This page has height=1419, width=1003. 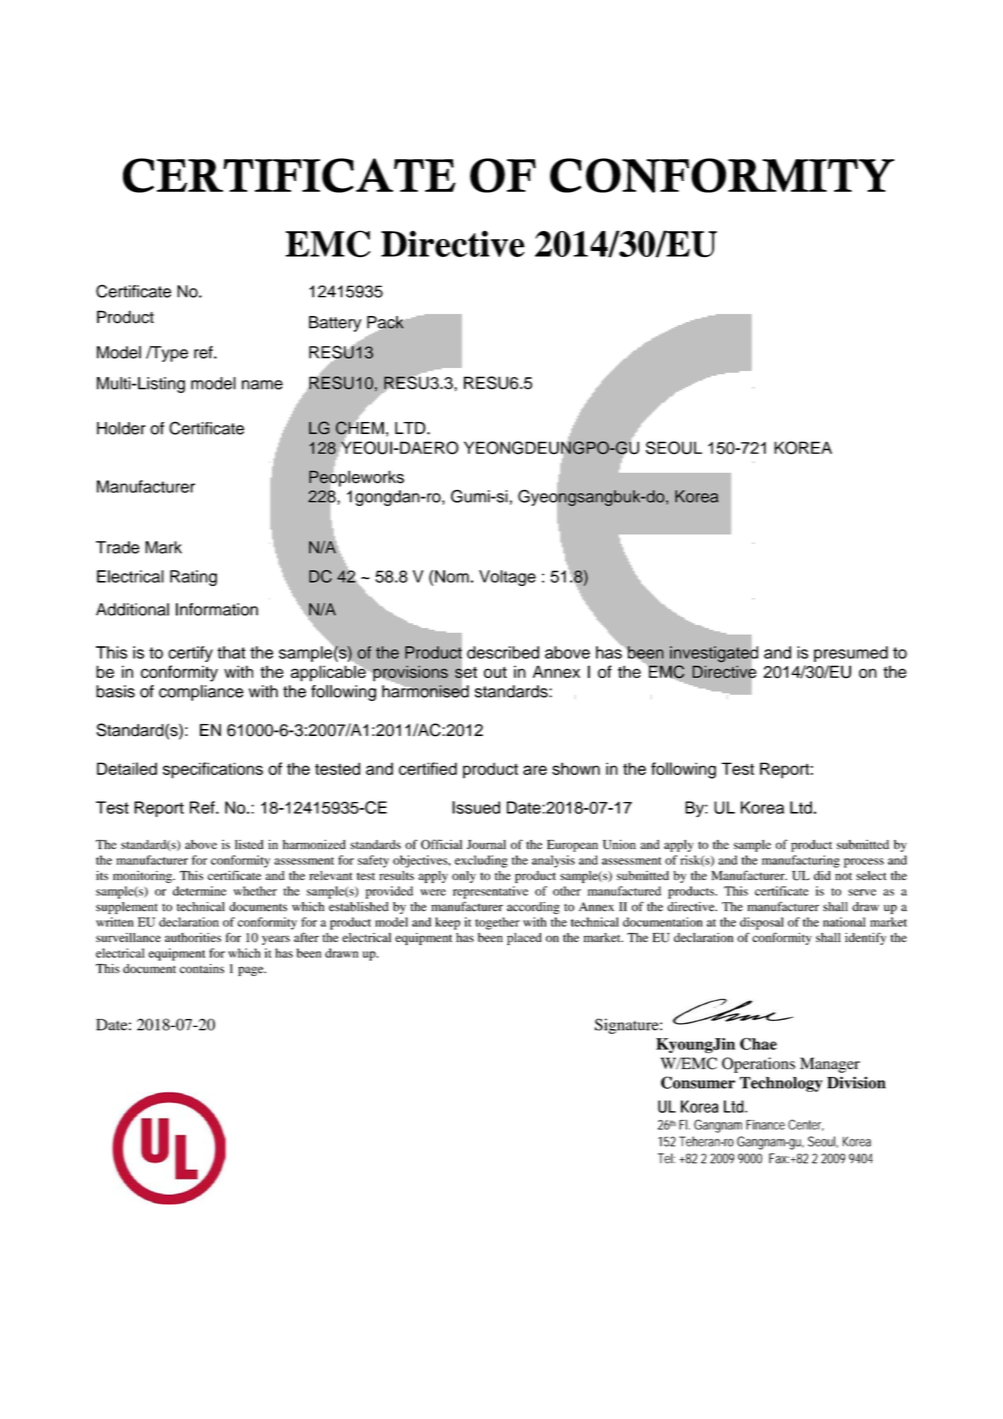 I want to click on Technology, so click(x=781, y=1084).
